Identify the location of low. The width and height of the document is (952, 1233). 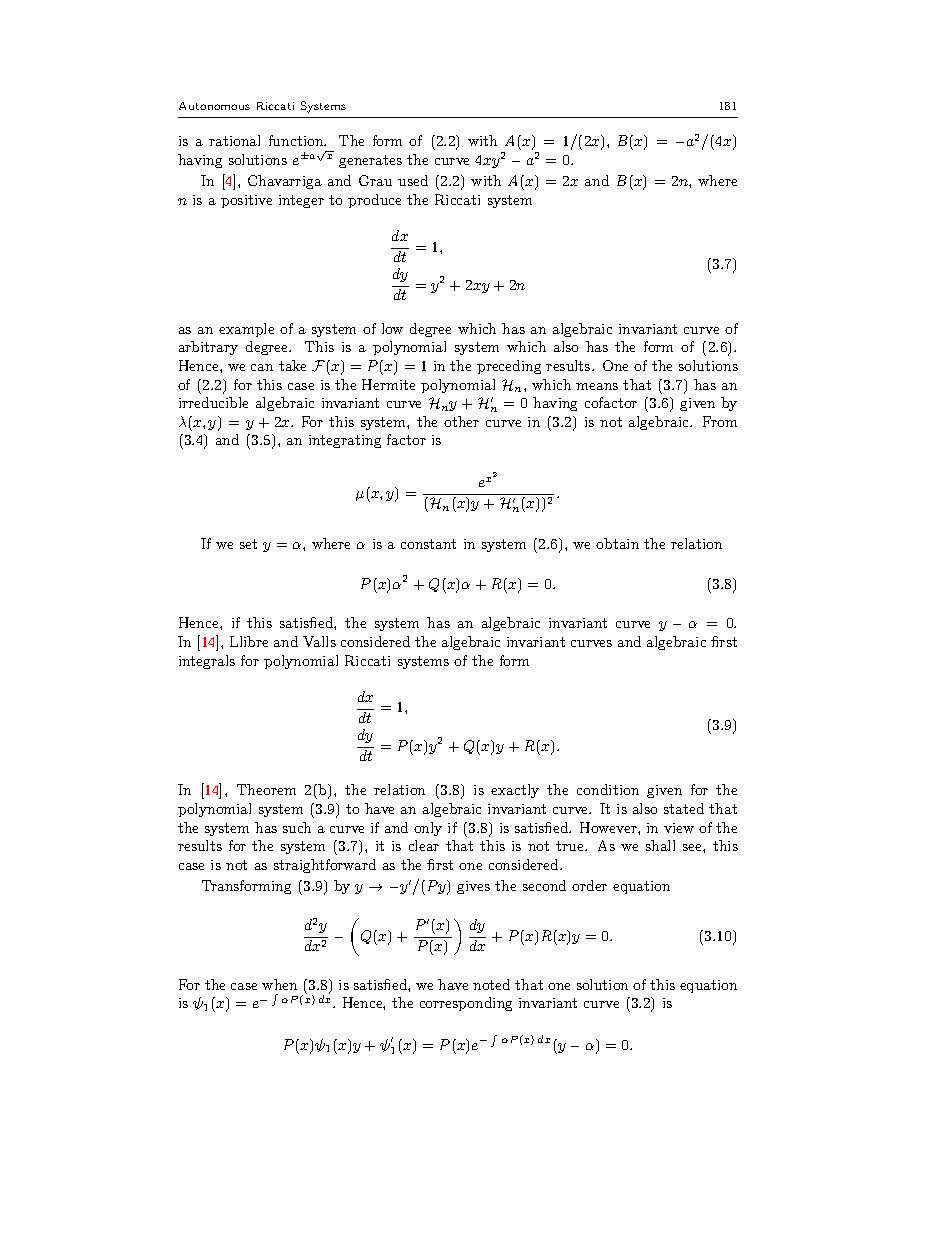
(392, 328).
